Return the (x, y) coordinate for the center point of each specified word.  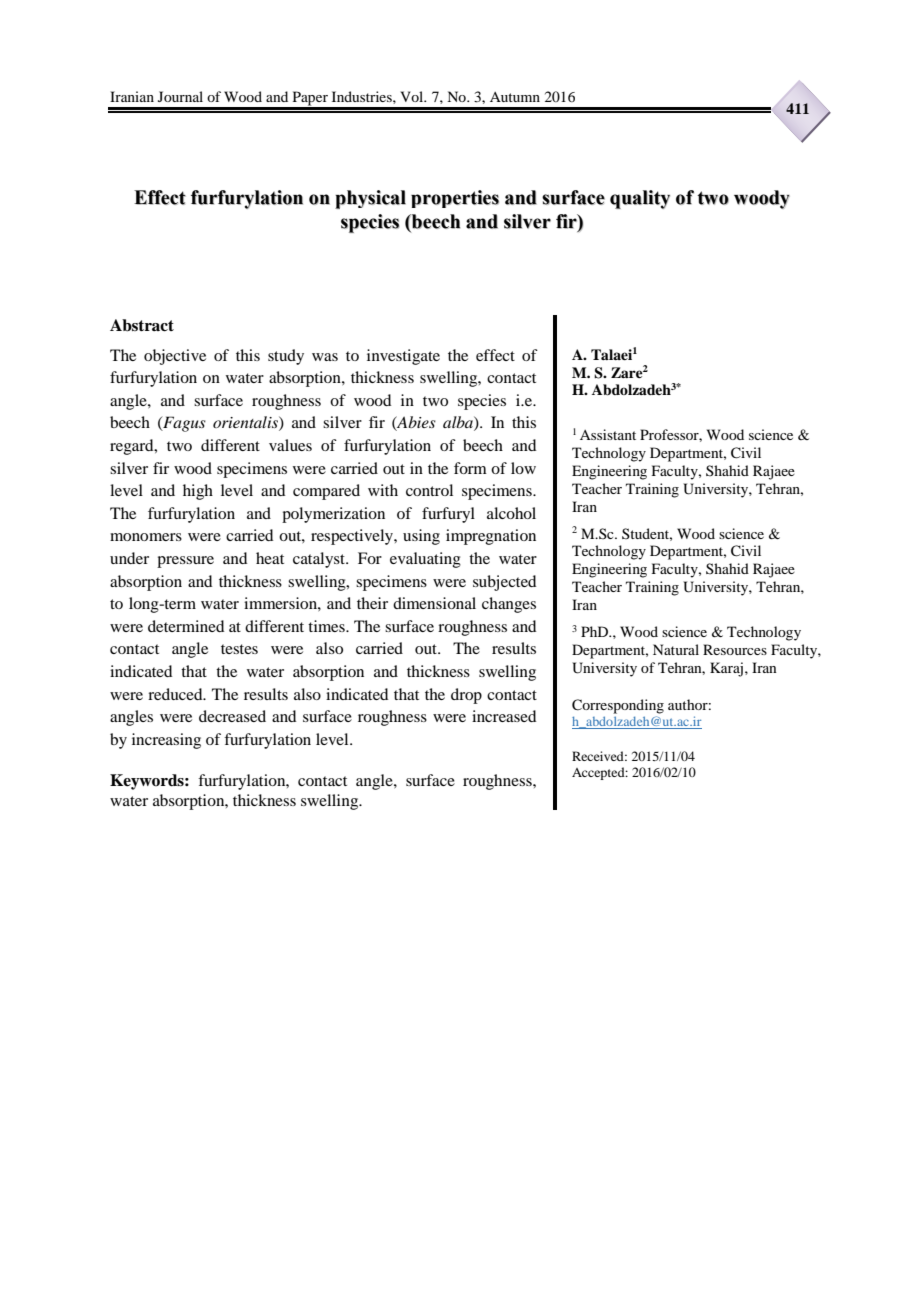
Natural (676, 649)
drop (466, 696)
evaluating (425, 560)
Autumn (515, 97)
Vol (413, 96)
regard (133, 447)
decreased (232, 716)
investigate (403, 357)
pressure (185, 562)
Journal (180, 96)
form (470, 468)
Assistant (608, 434)
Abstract (142, 325)
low (523, 468)
